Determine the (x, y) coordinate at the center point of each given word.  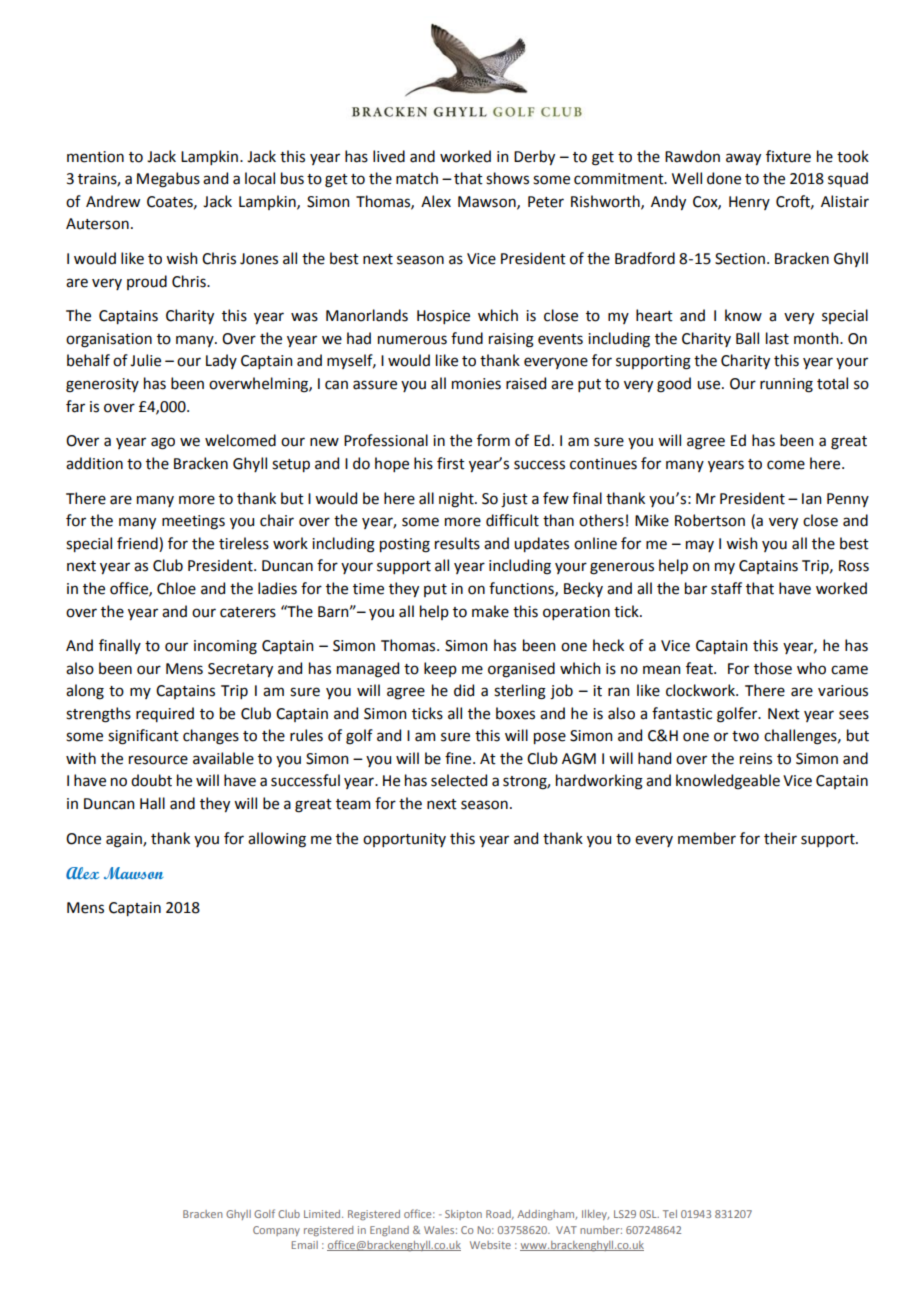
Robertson (710, 520)
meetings (193, 522)
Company (276, 1231)
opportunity (404, 840)
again (125, 840)
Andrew (113, 201)
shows (507, 178)
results (457, 543)
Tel (670, 1214)
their (780, 838)
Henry (749, 203)
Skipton (463, 1215)
